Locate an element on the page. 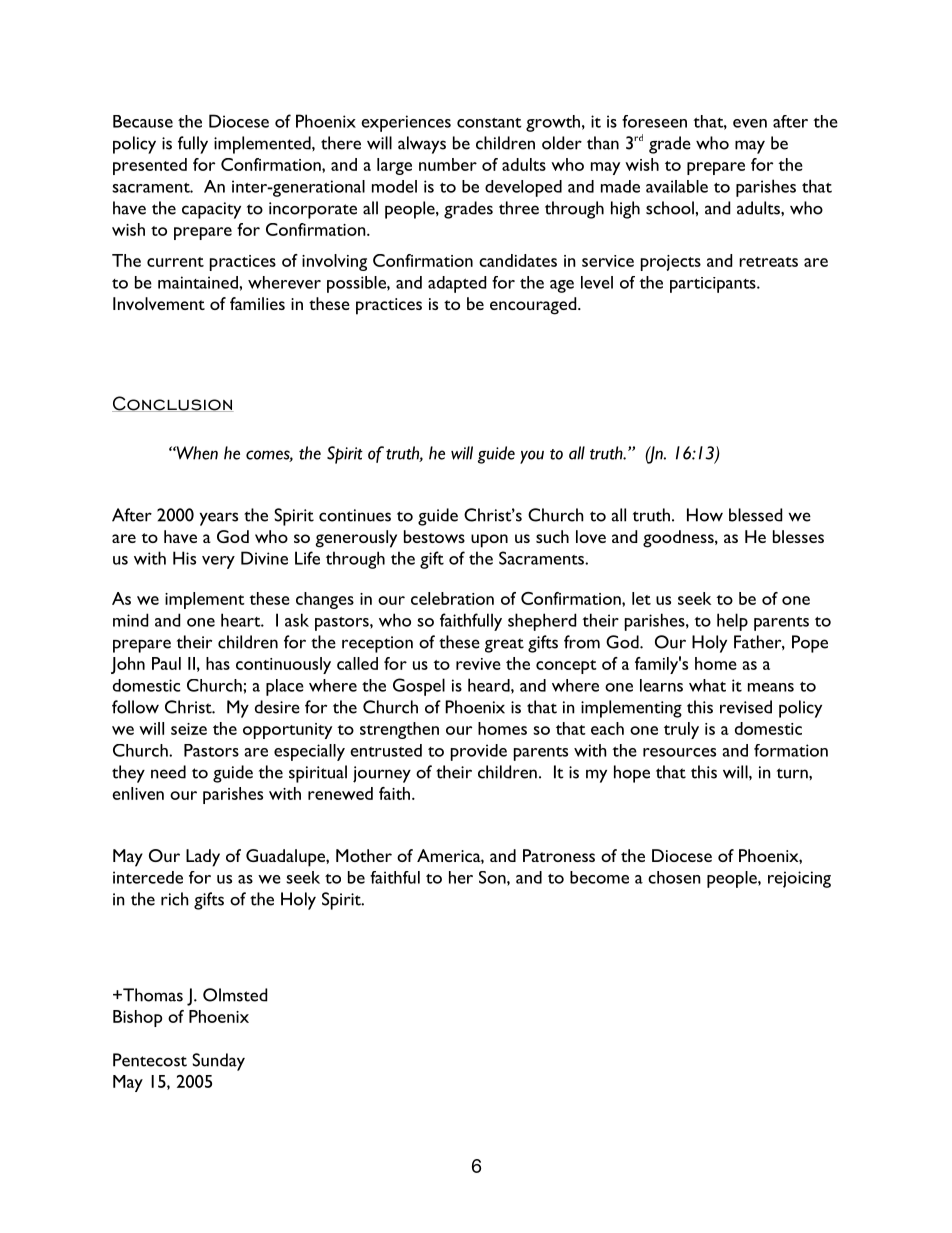 The image size is (952, 1233). seize is located at coordinates (189, 729).
